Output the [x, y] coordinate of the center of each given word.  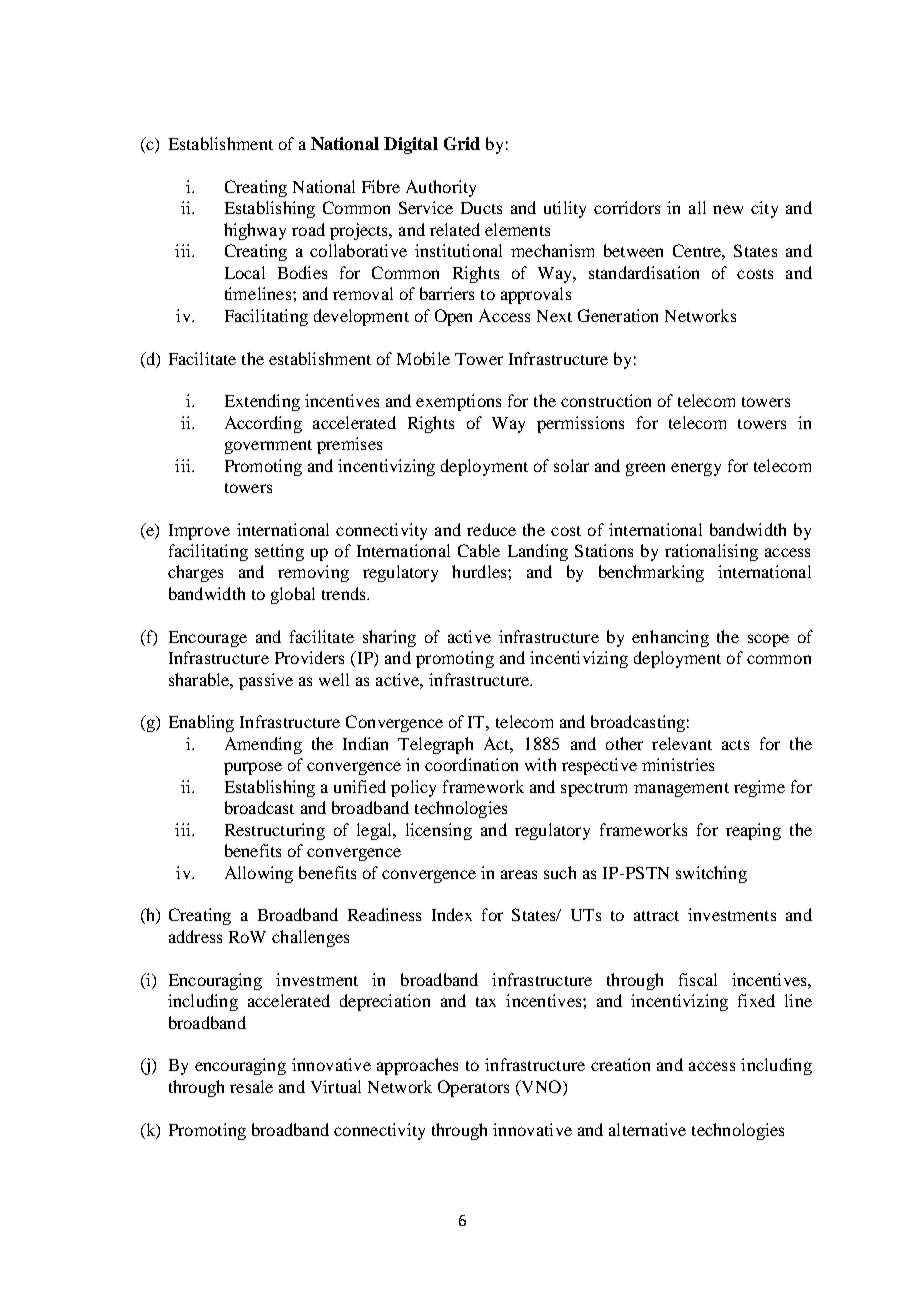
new [728, 209]
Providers [309, 657]
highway [255, 231]
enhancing [670, 638]
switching [711, 874]
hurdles [480, 571]
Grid [462, 143]
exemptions [458, 402]
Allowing [259, 874]
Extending [262, 402]
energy [696, 469]
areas [519, 874]
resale [251, 1086]
